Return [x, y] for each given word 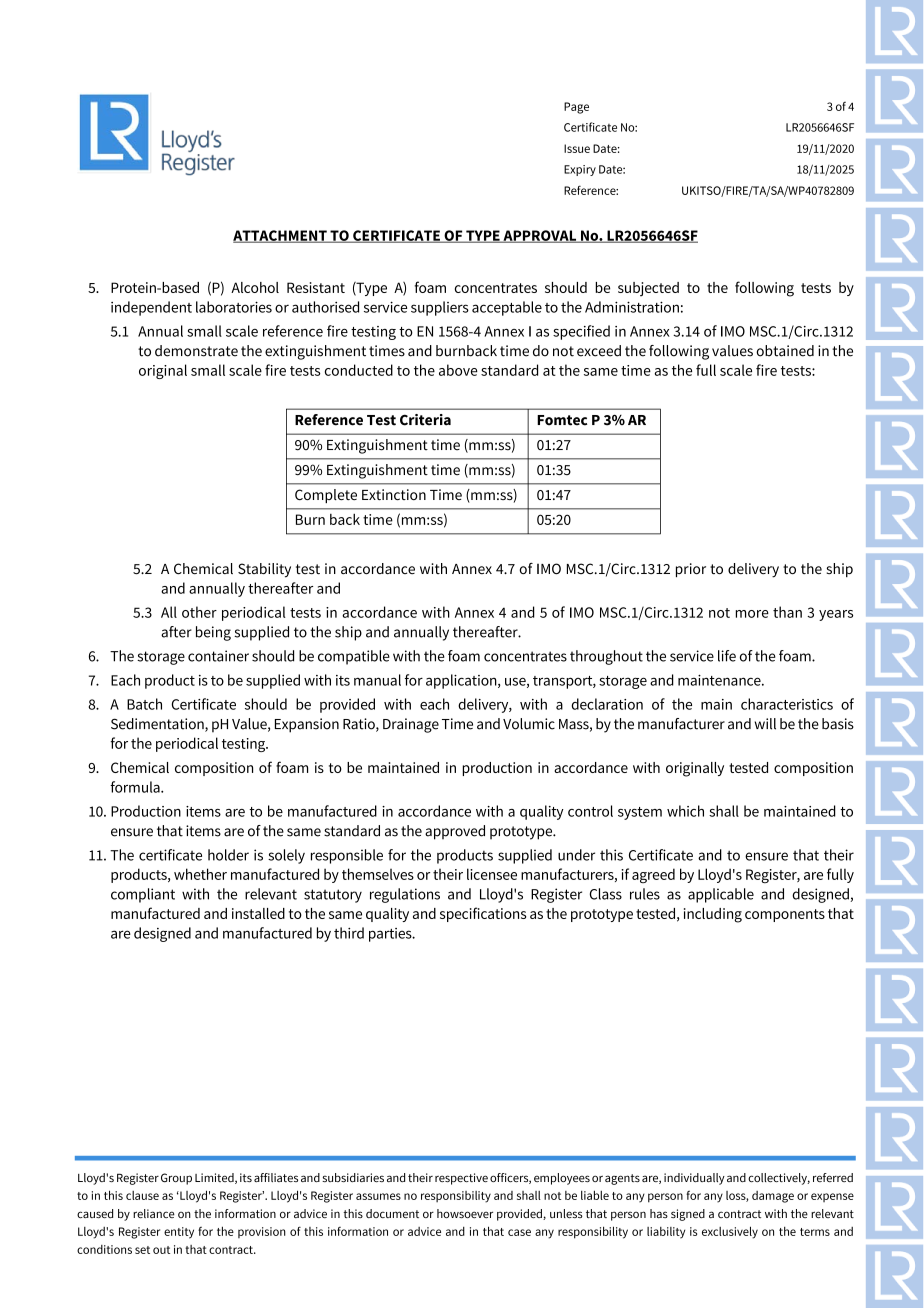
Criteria [425, 420]
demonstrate [196, 351]
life [727, 656]
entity [179, 1233]
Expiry [580, 170]
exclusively [730, 1232]
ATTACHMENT [281, 236]
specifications [483, 914]
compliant [143, 895]
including [713, 915]
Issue [577, 148]
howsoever [465, 1213]
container [218, 656]
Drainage [411, 725]
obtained [785, 351]
